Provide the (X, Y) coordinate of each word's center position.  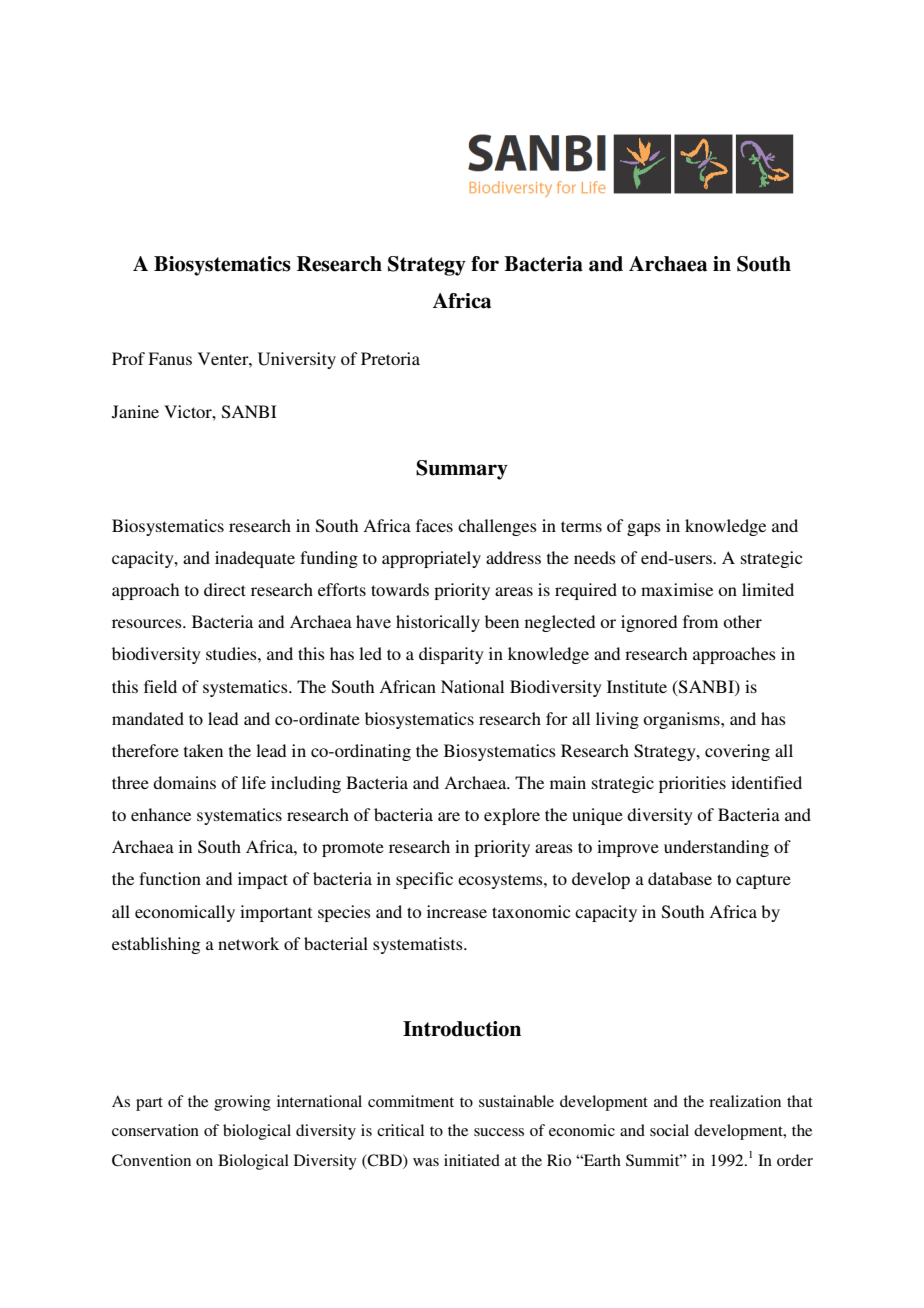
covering (737, 752)
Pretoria (390, 358)
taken (203, 750)
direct (225, 589)
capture (763, 881)
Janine (135, 412)
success (499, 1132)
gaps (644, 529)
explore (512, 816)
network (248, 943)
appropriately (431, 559)
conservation (155, 1130)
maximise (677, 589)
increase (457, 911)
